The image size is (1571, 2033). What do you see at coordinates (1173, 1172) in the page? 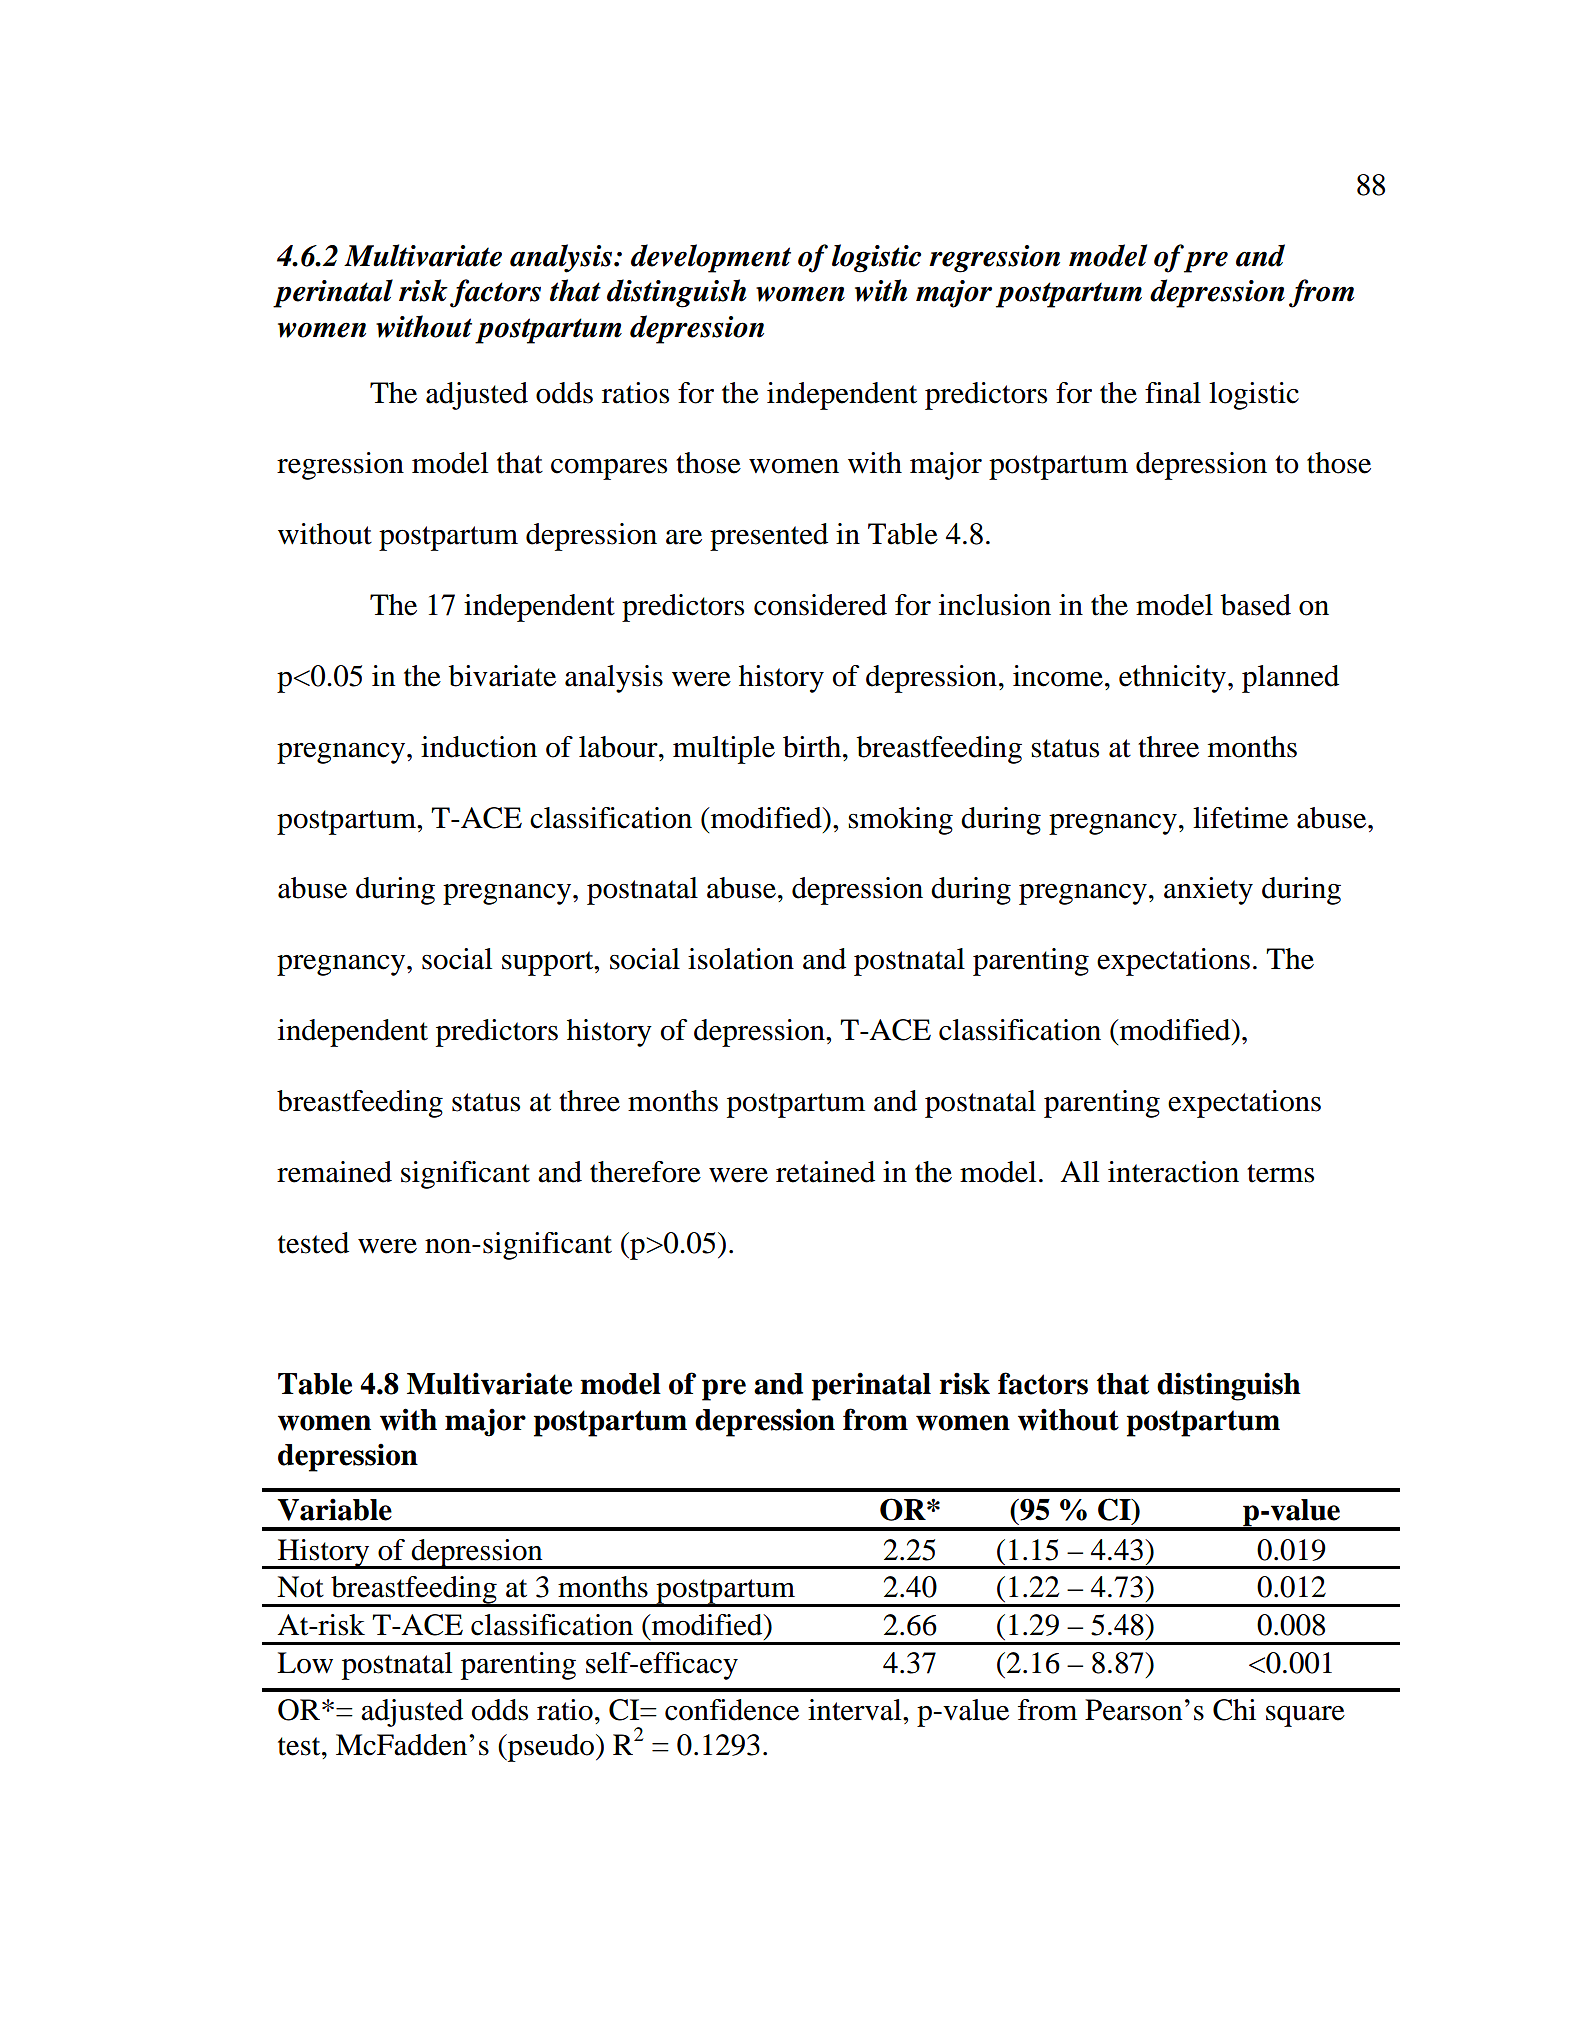
I see `interaction` at bounding box center [1173, 1172].
